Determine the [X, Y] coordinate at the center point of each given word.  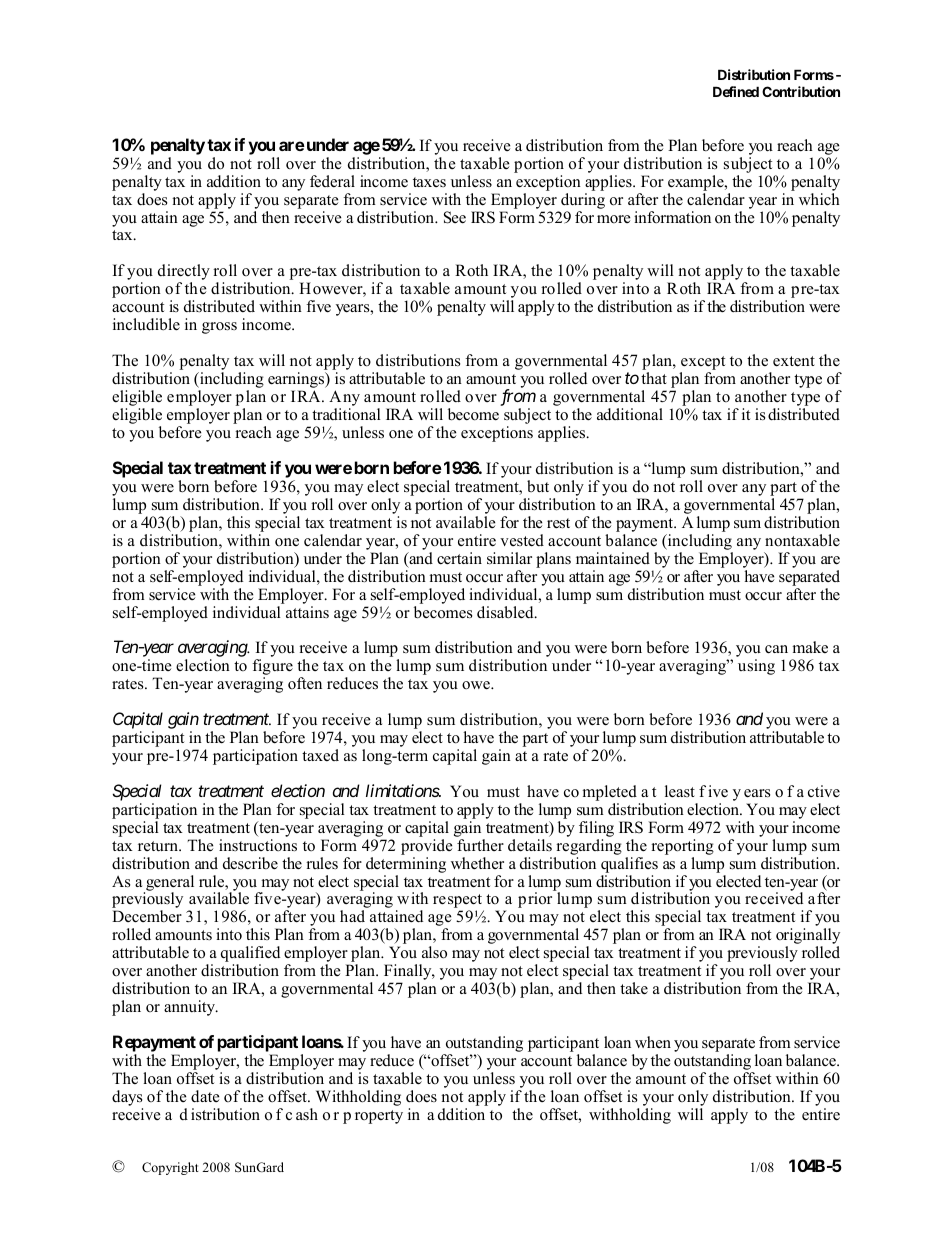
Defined [736, 91]
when [653, 1042]
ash [307, 1114]
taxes [429, 182]
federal [332, 181]
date [205, 1096]
